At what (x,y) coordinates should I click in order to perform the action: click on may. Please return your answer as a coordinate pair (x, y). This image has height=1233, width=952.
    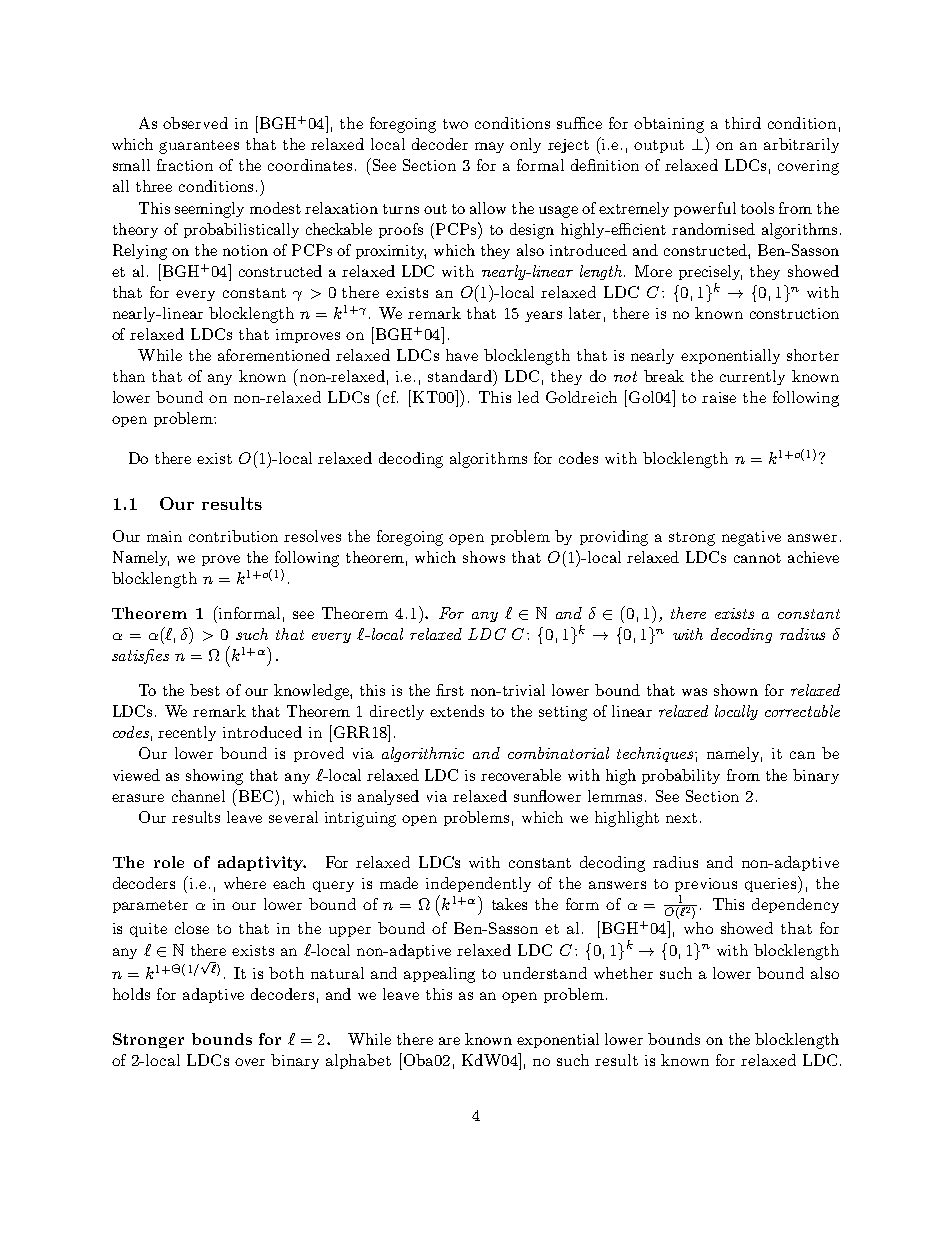
    Looking at the image, I should click on (489, 147).
